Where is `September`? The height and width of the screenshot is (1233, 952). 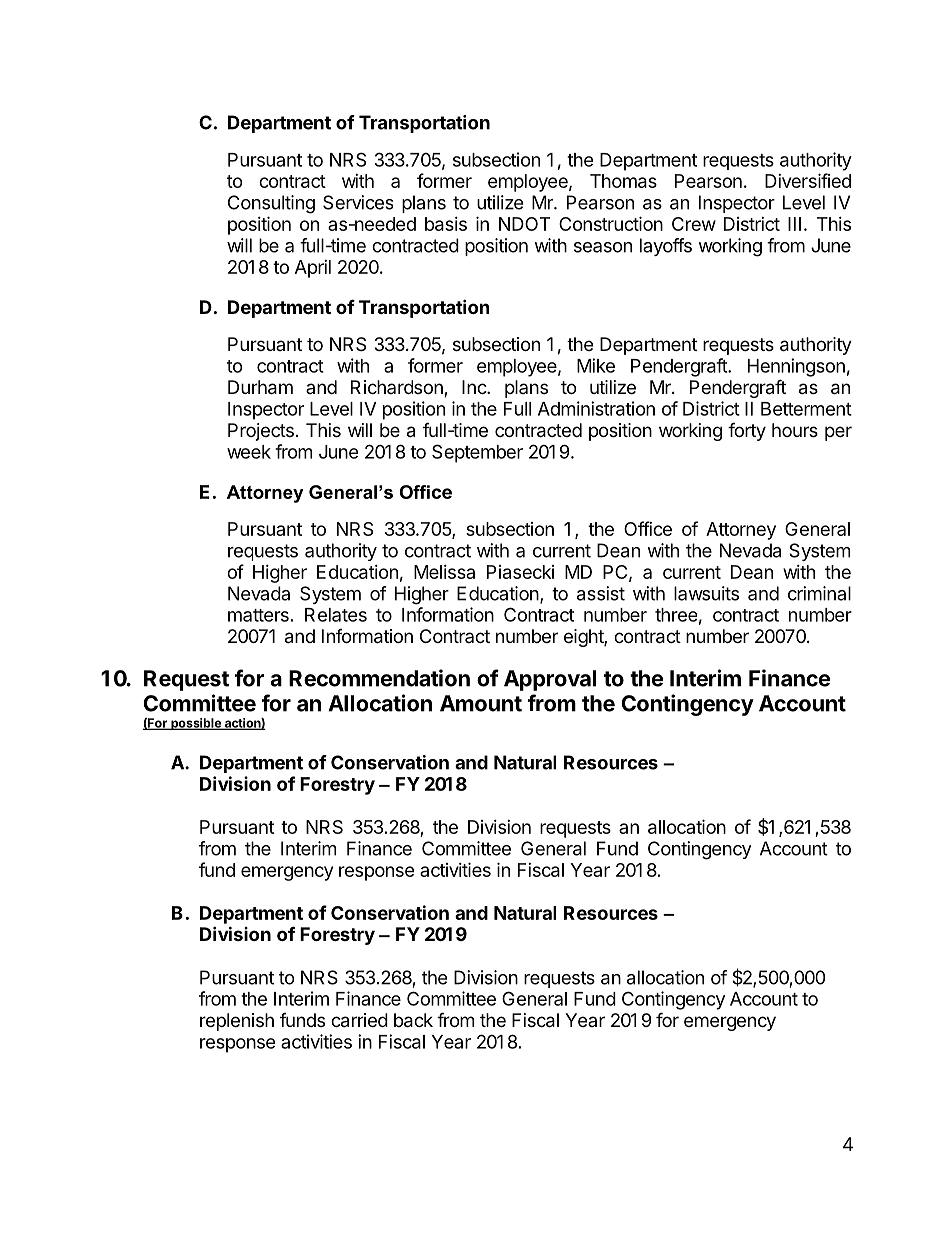 September is located at coordinates (477, 453).
